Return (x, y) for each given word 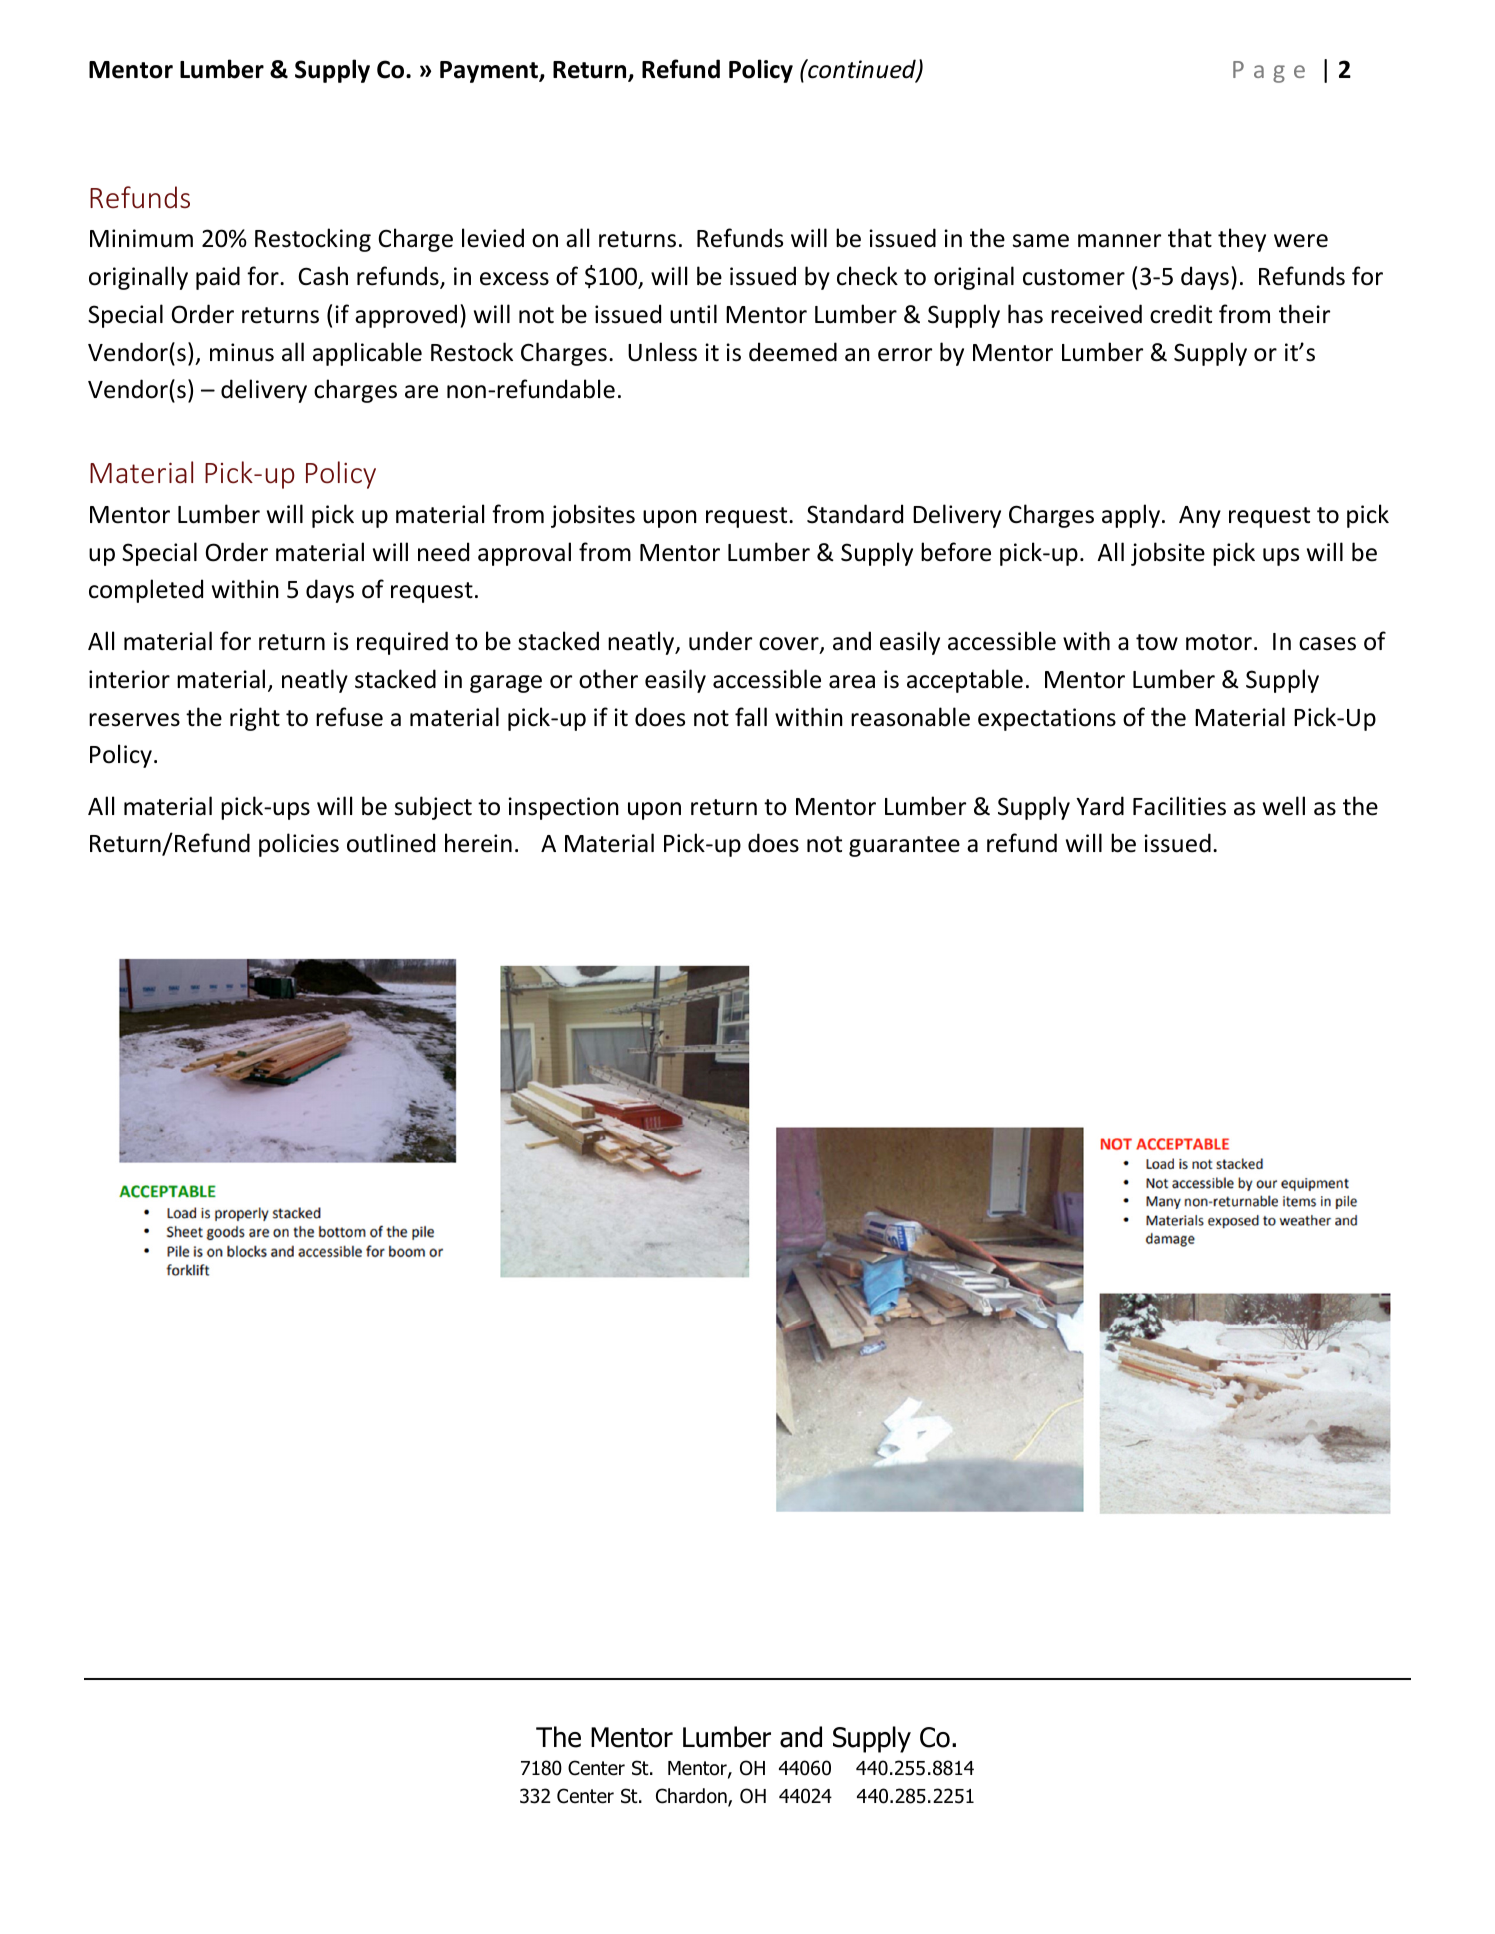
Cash (323, 276)
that (1190, 238)
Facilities (1179, 806)
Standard (855, 514)
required (402, 643)
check (867, 276)
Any (1200, 517)
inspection (563, 808)
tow (1157, 642)
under (720, 641)
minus (242, 352)
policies (299, 845)
